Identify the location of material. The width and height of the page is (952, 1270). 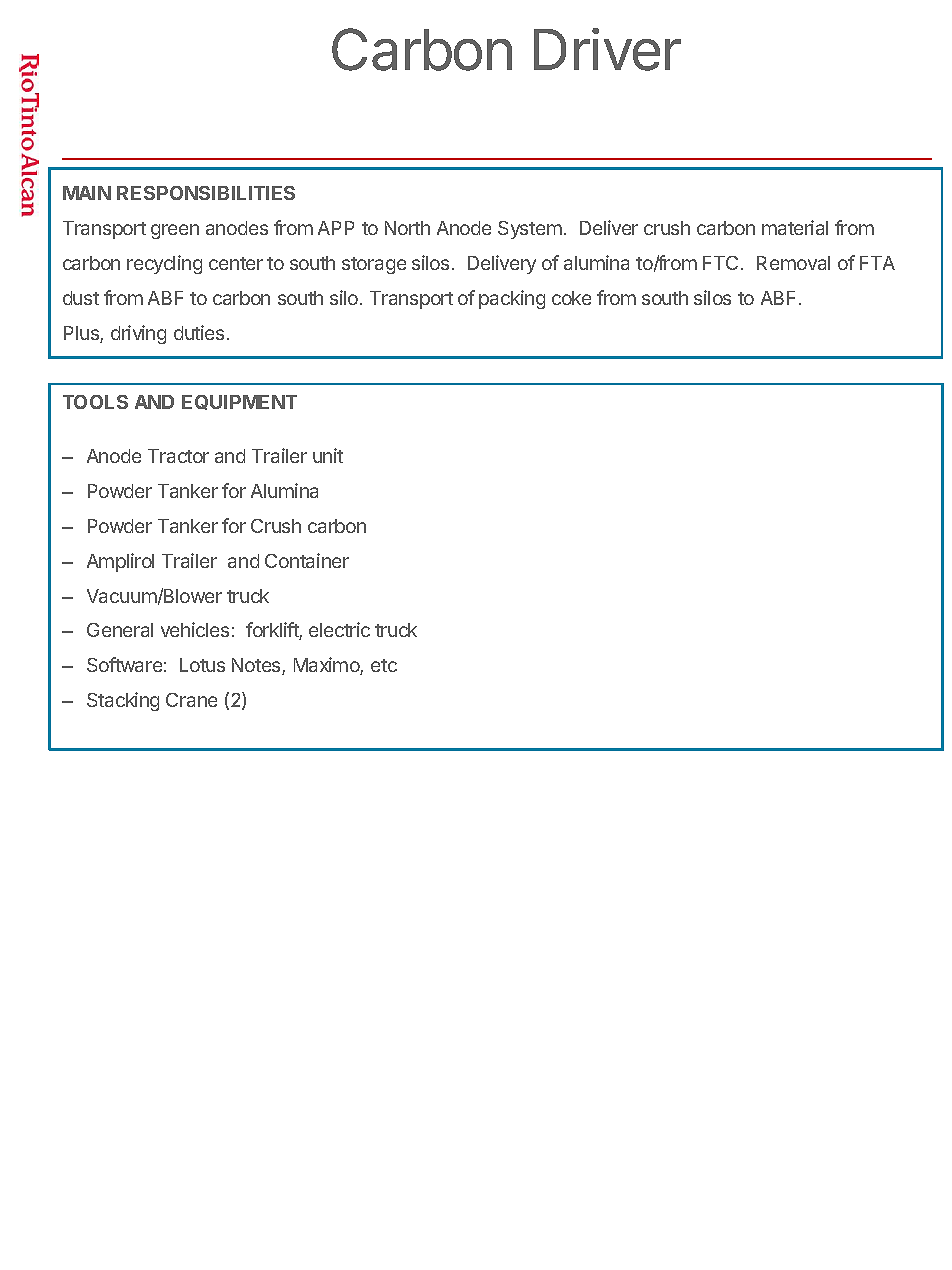
(795, 227).
